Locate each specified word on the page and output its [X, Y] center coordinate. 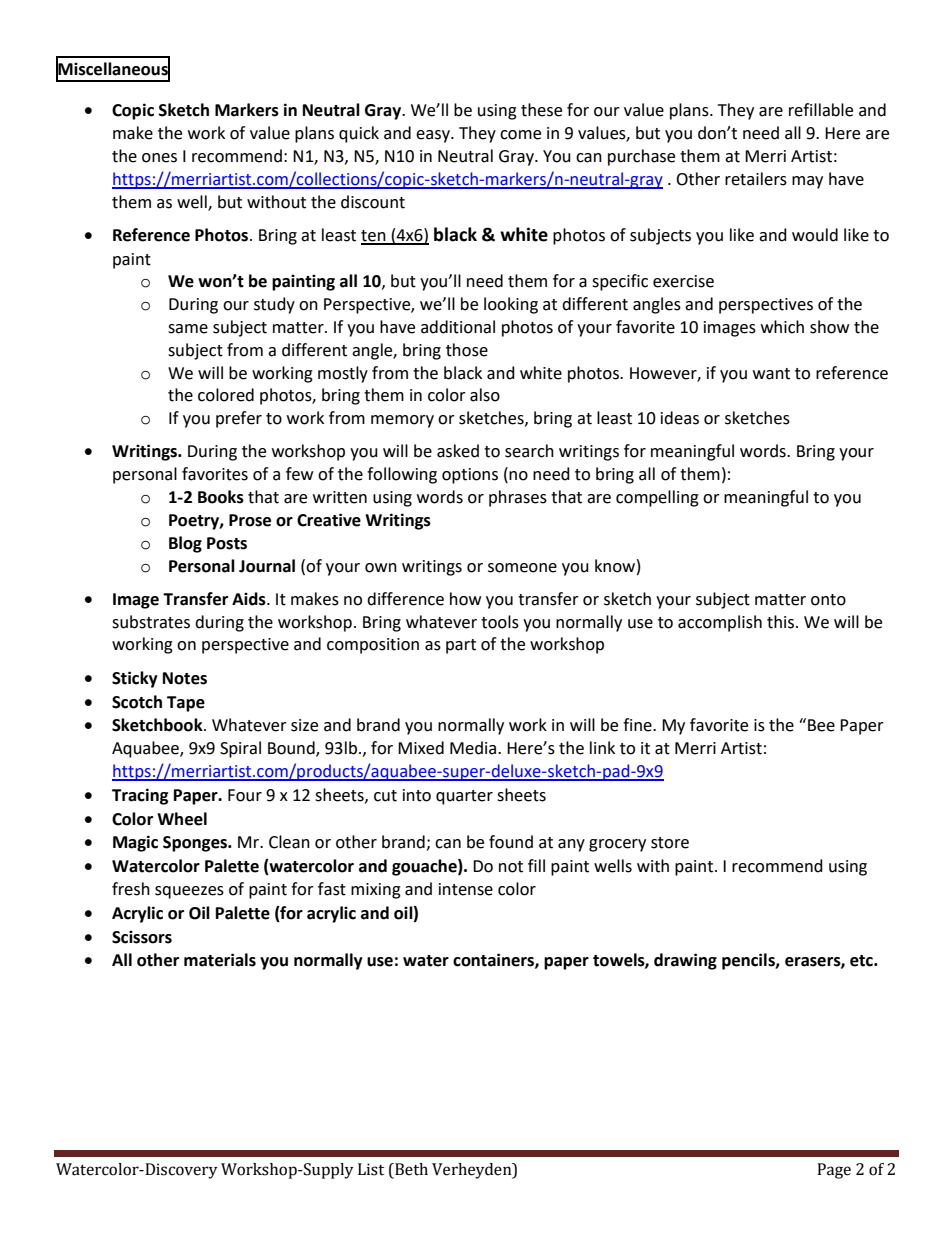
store [670, 843]
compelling [657, 498]
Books [221, 497]
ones [159, 158]
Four [245, 795]
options [470, 476]
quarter [464, 797]
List [371, 1169]
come [520, 135]
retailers [756, 179]
